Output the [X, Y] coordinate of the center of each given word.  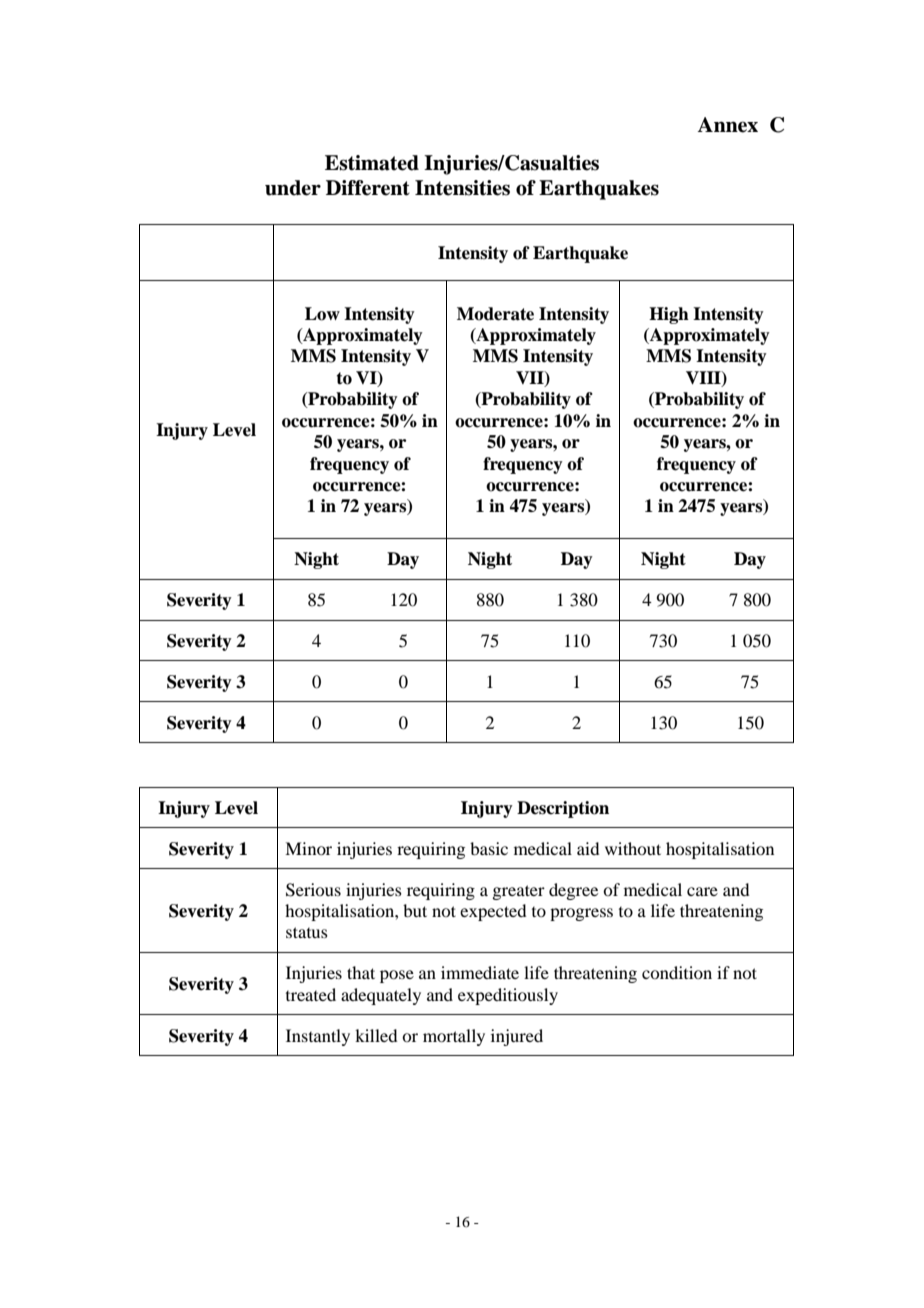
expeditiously [508, 996]
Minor [308, 848]
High [669, 315]
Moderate [495, 314]
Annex [727, 125]
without [633, 848]
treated [311, 994]
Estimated [372, 163]
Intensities [462, 188]
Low [322, 314]
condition [677, 972]
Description [563, 809]
